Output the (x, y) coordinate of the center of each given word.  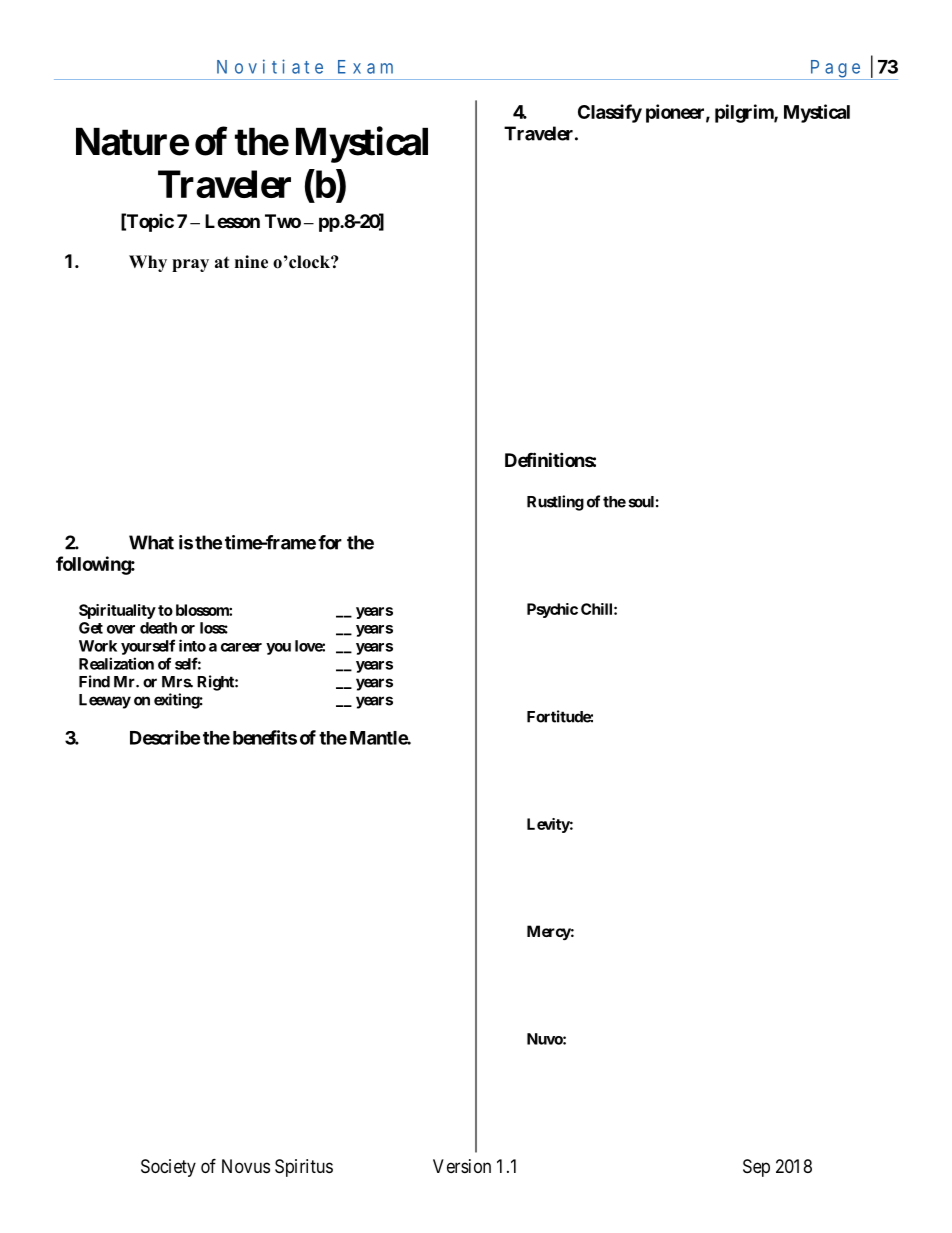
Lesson (232, 221)
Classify (610, 113)
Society (168, 1168)
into (192, 645)
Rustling (555, 503)
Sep (756, 1168)
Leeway (105, 701)
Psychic (552, 610)
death (158, 628)
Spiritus (304, 1168)
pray (190, 265)
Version (462, 1166)
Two (283, 221)
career (241, 647)
